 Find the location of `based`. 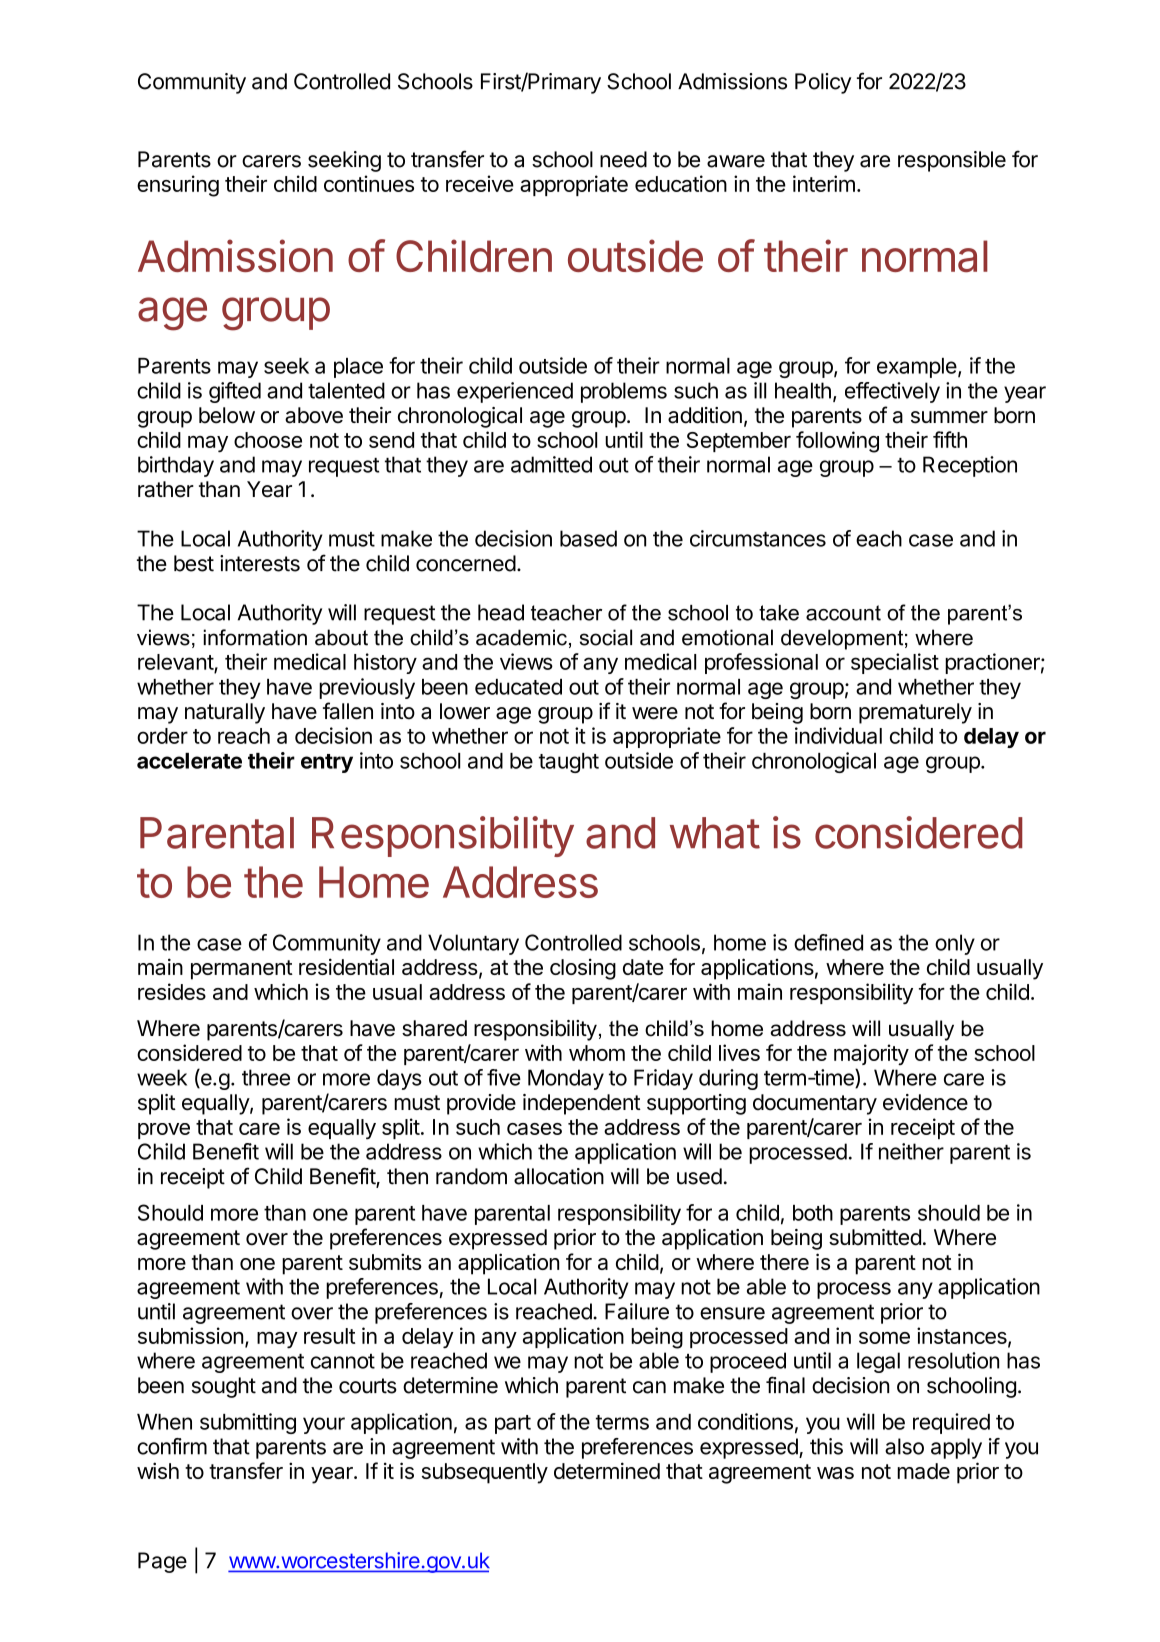

based is located at coordinates (588, 538).
